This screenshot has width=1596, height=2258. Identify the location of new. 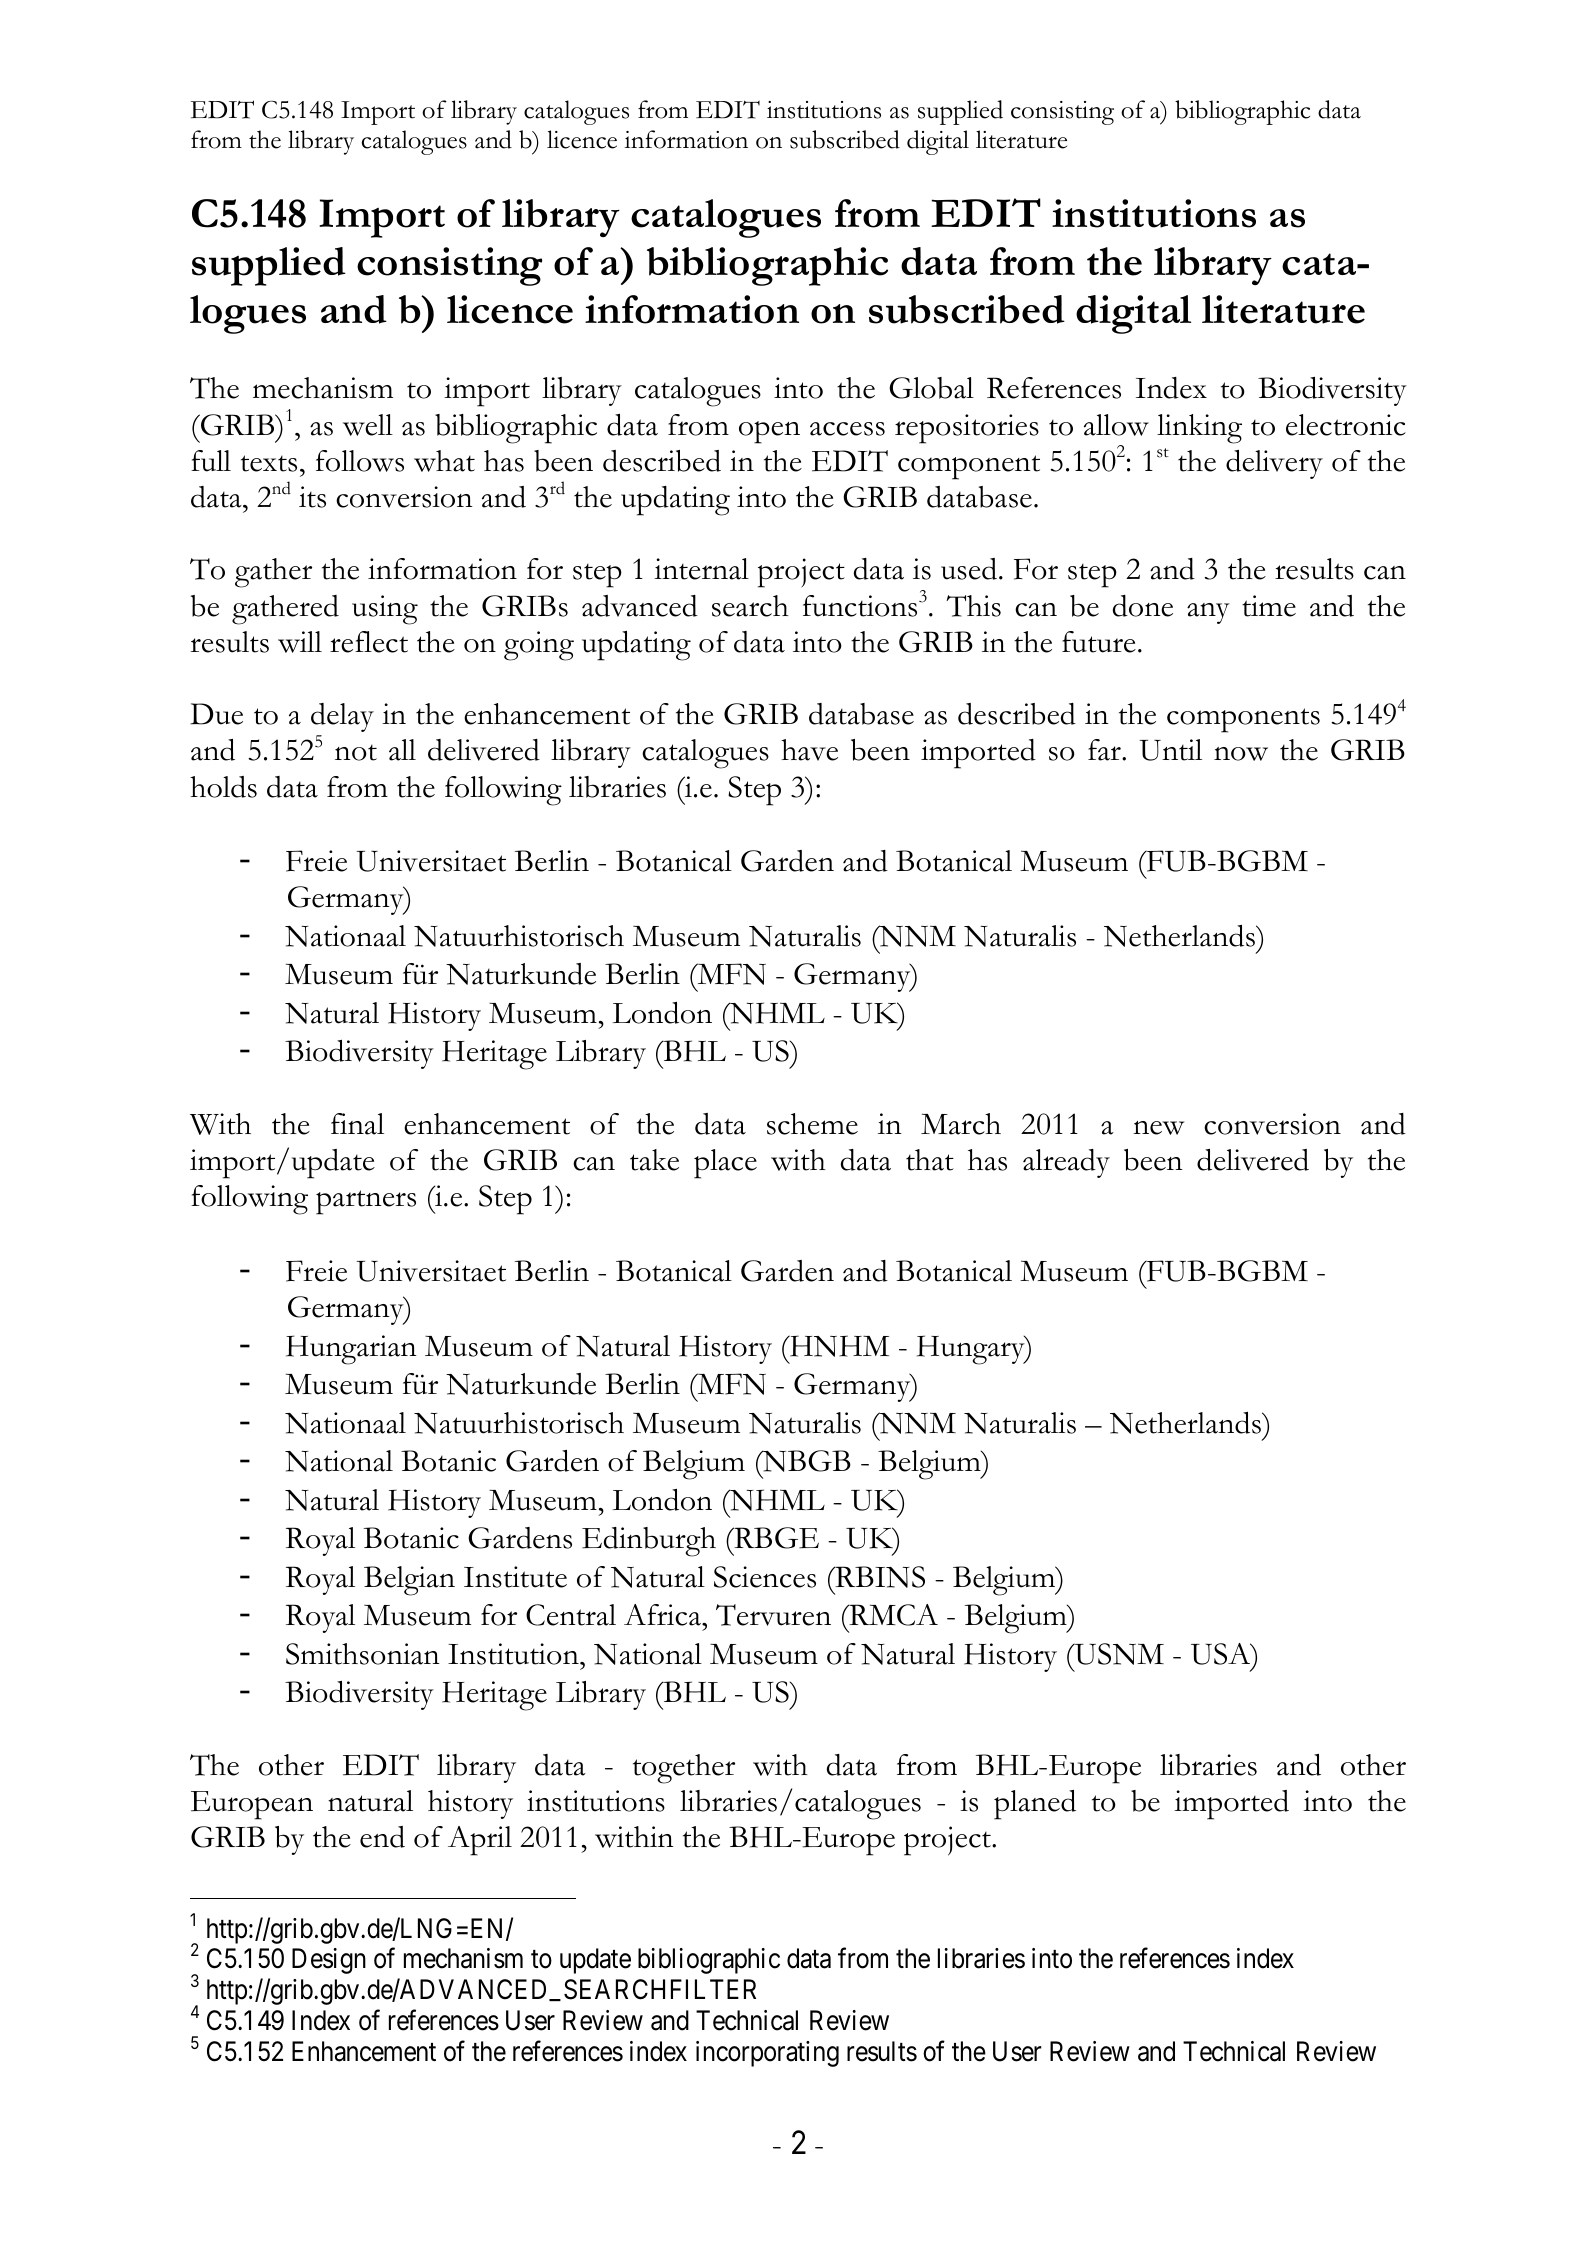
(1158, 1128).
